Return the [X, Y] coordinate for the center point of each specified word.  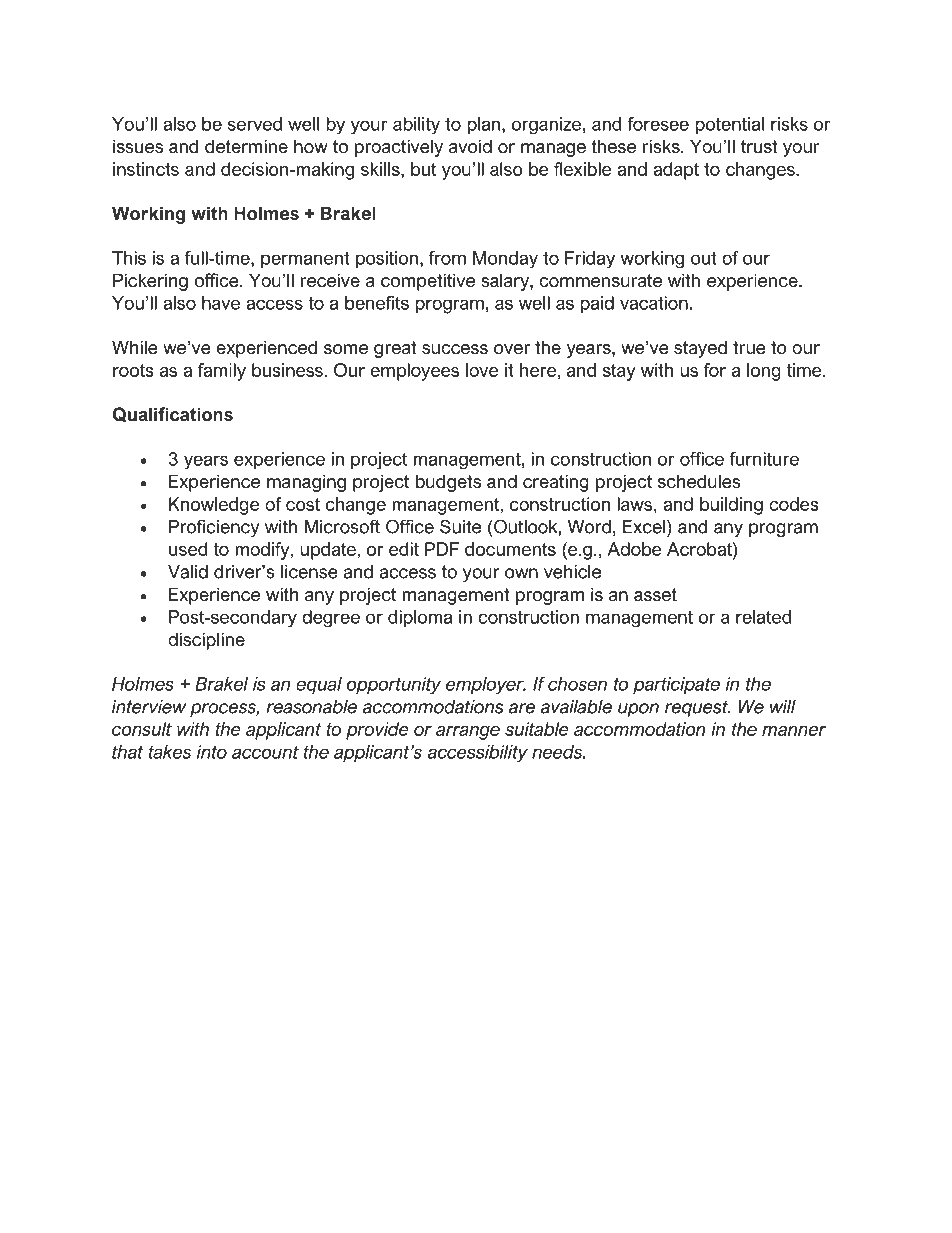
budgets [448, 483]
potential [730, 125]
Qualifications [173, 414]
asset [655, 595]
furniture [764, 459]
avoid [470, 146]
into [212, 752]
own [521, 573]
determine [246, 146]
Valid [188, 572]
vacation [654, 303]
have [221, 303]
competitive [428, 282]
